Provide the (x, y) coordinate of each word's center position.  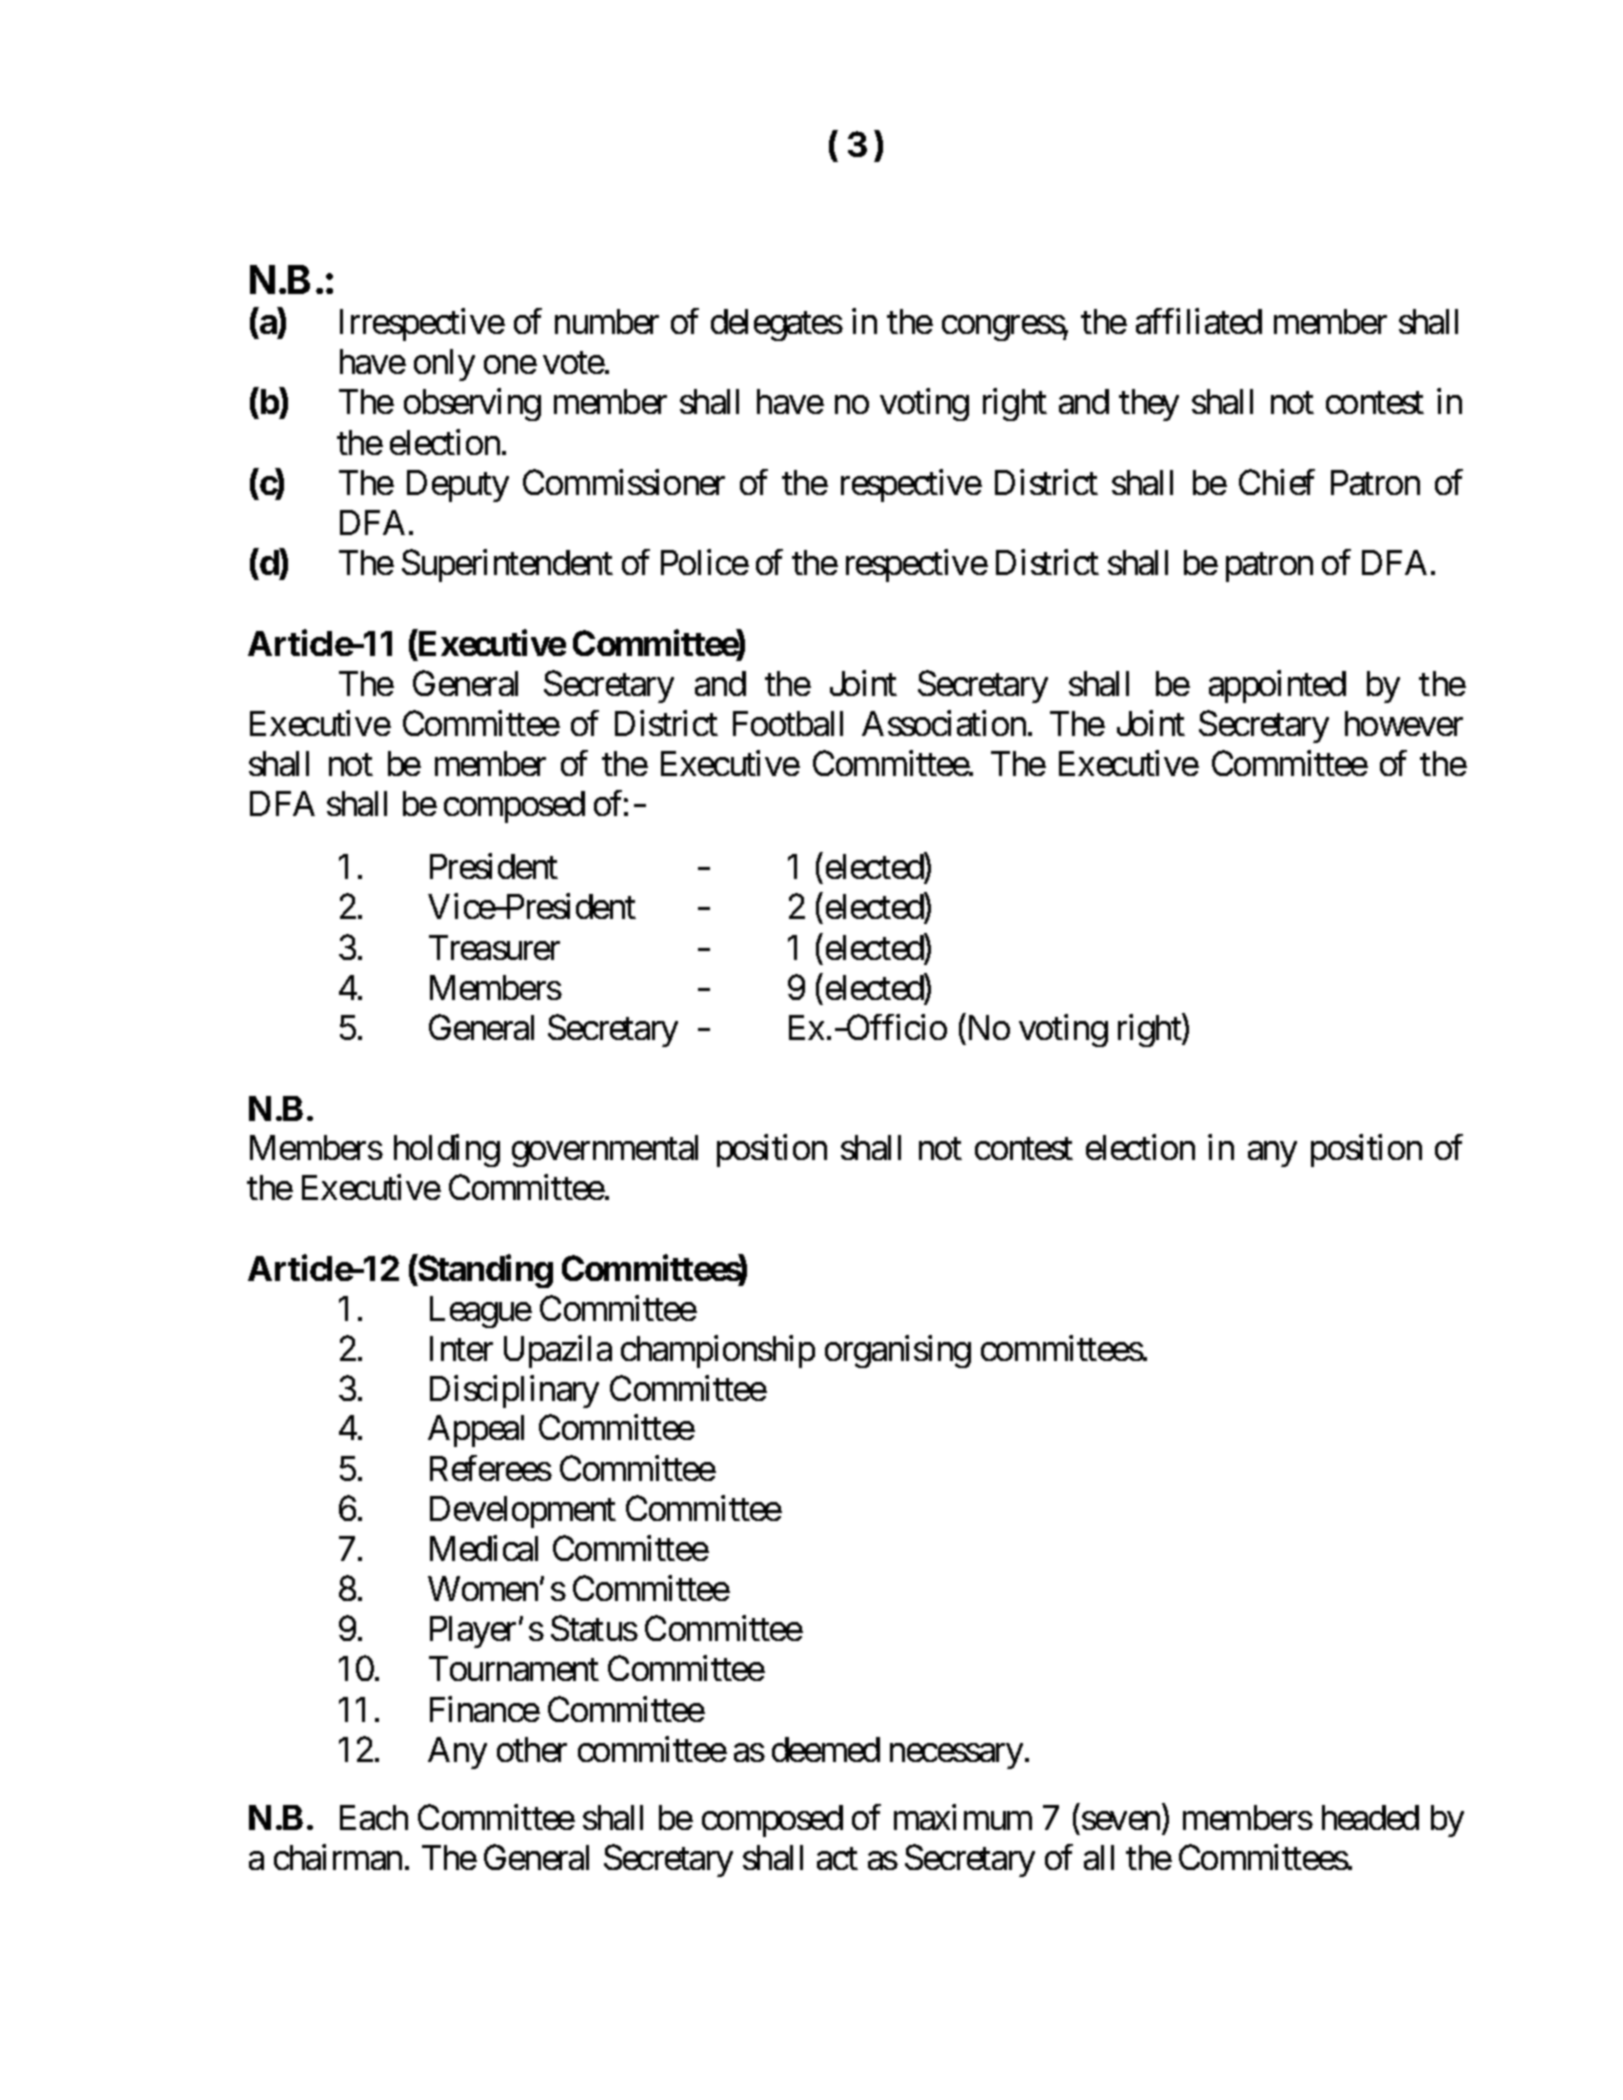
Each (374, 1817)
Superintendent (507, 566)
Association (944, 723)
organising (898, 1351)
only (444, 365)
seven (1121, 1821)
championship (718, 1351)
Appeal (476, 1431)
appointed (1277, 686)
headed (1370, 1817)
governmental (605, 1151)
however (1404, 723)
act (837, 1859)
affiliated (1199, 321)
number (607, 321)
